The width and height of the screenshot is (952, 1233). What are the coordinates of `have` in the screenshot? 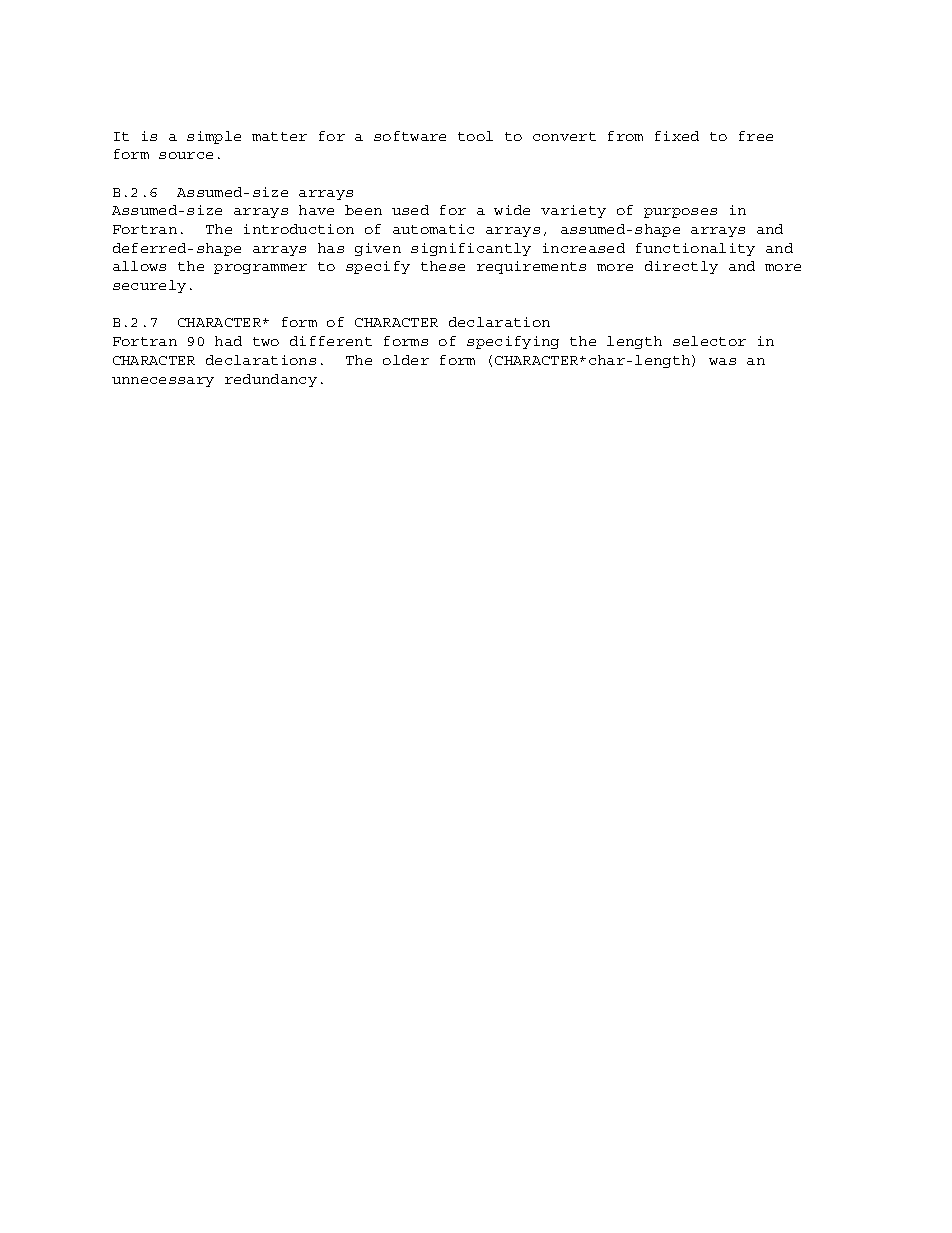 It's located at (316, 210).
